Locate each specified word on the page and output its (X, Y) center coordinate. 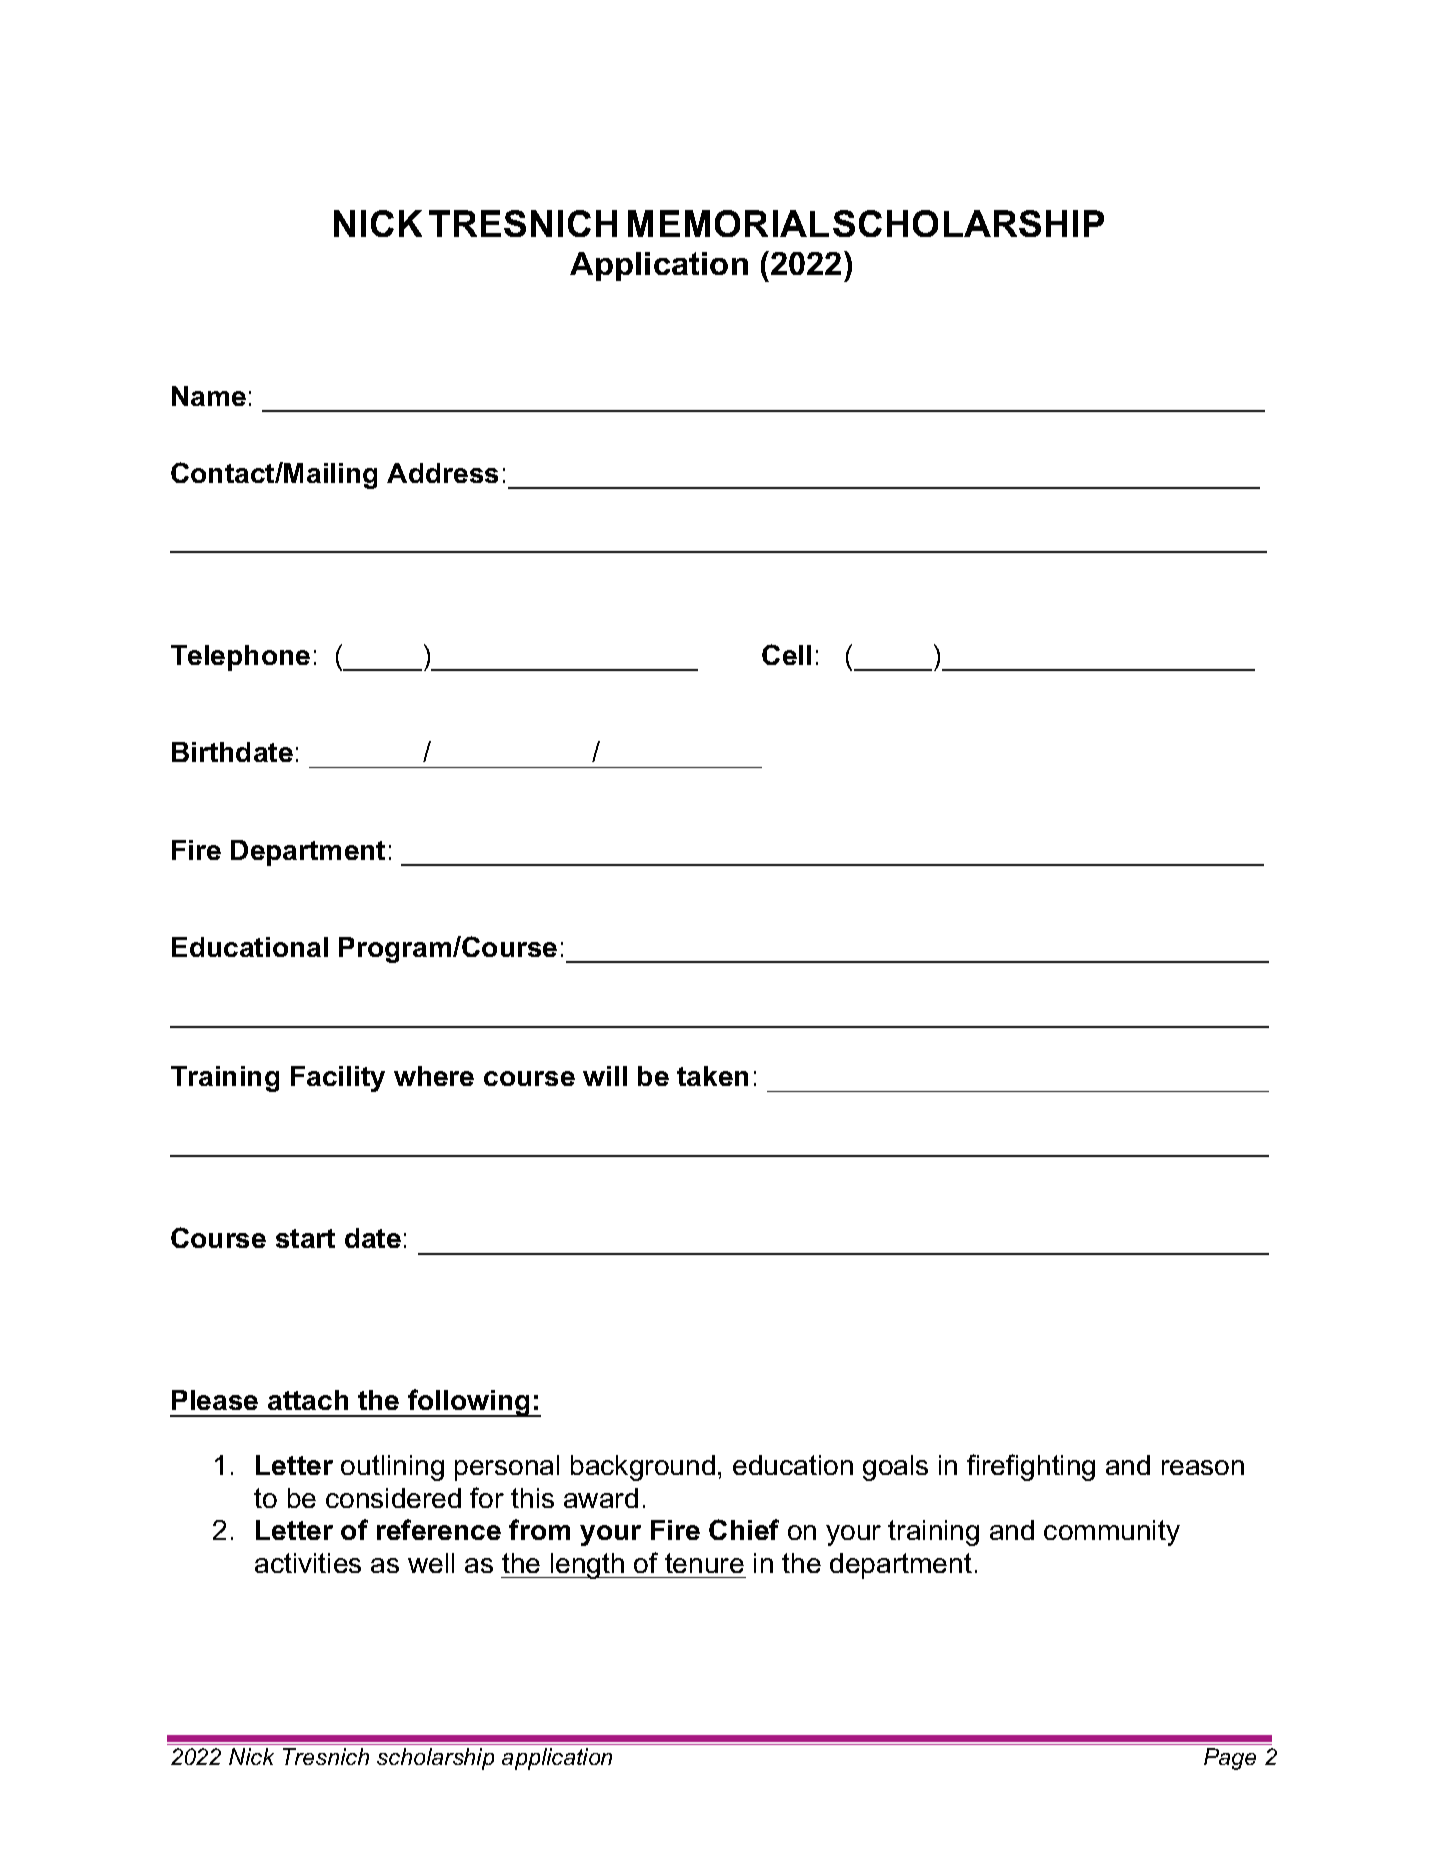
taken (712, 1076)
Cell (786, 654)
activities (308, 1563)
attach (308, 1400)
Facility (338, 1079)
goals (895, 1468)
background (643, 1468)
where (434, 1076)
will (605, 1076)
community (1112, 1533)
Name (209, 396)
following (469, 1403)
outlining (392, 1468)
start (305, 1238)
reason (1203, 1467)
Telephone (240, 658)
